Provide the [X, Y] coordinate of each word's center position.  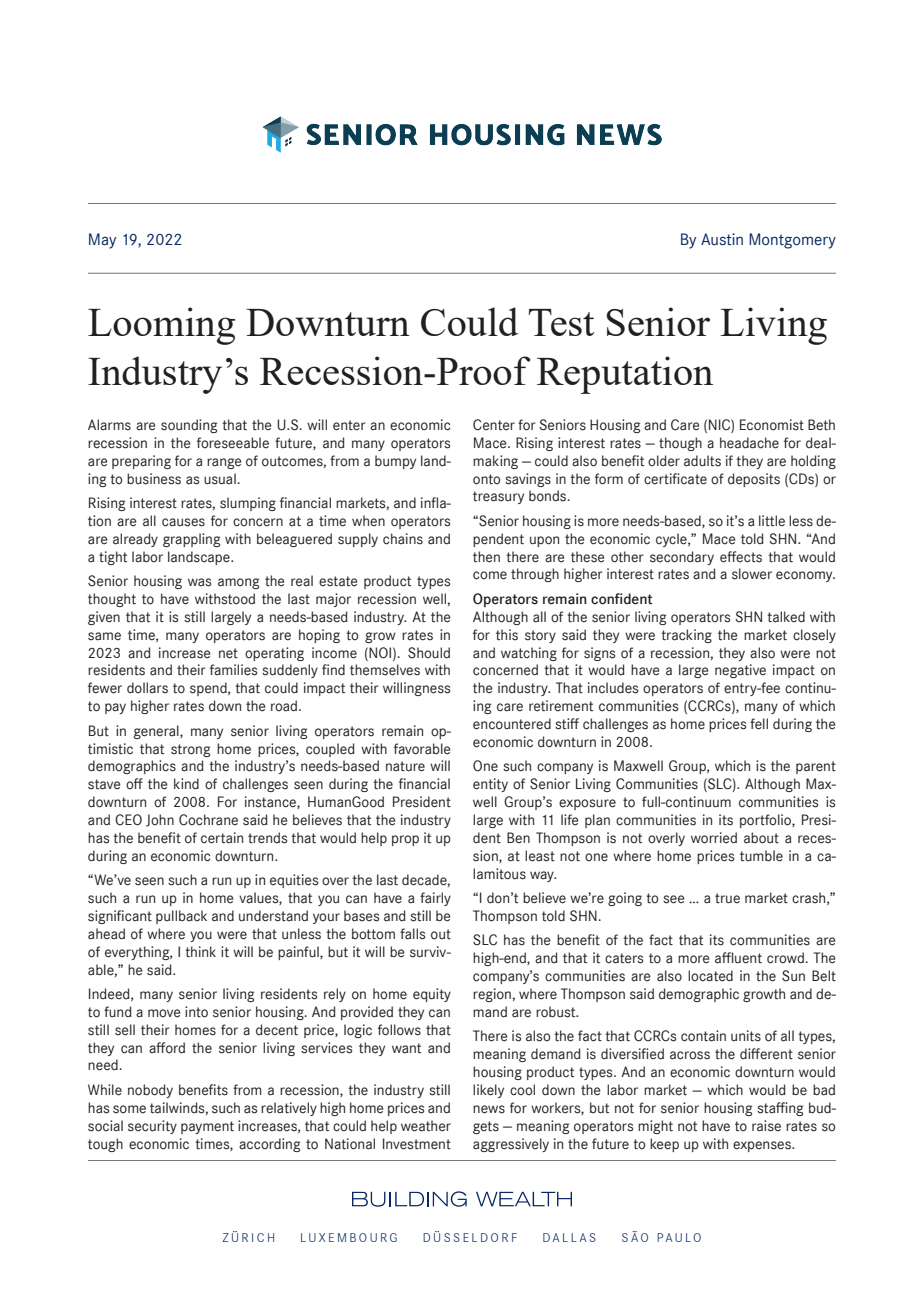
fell [759, 724]
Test [561, 322]
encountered [512, 724]
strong [190, 750]
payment [207, 1127]
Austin [722, 239]
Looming [161, 326]
